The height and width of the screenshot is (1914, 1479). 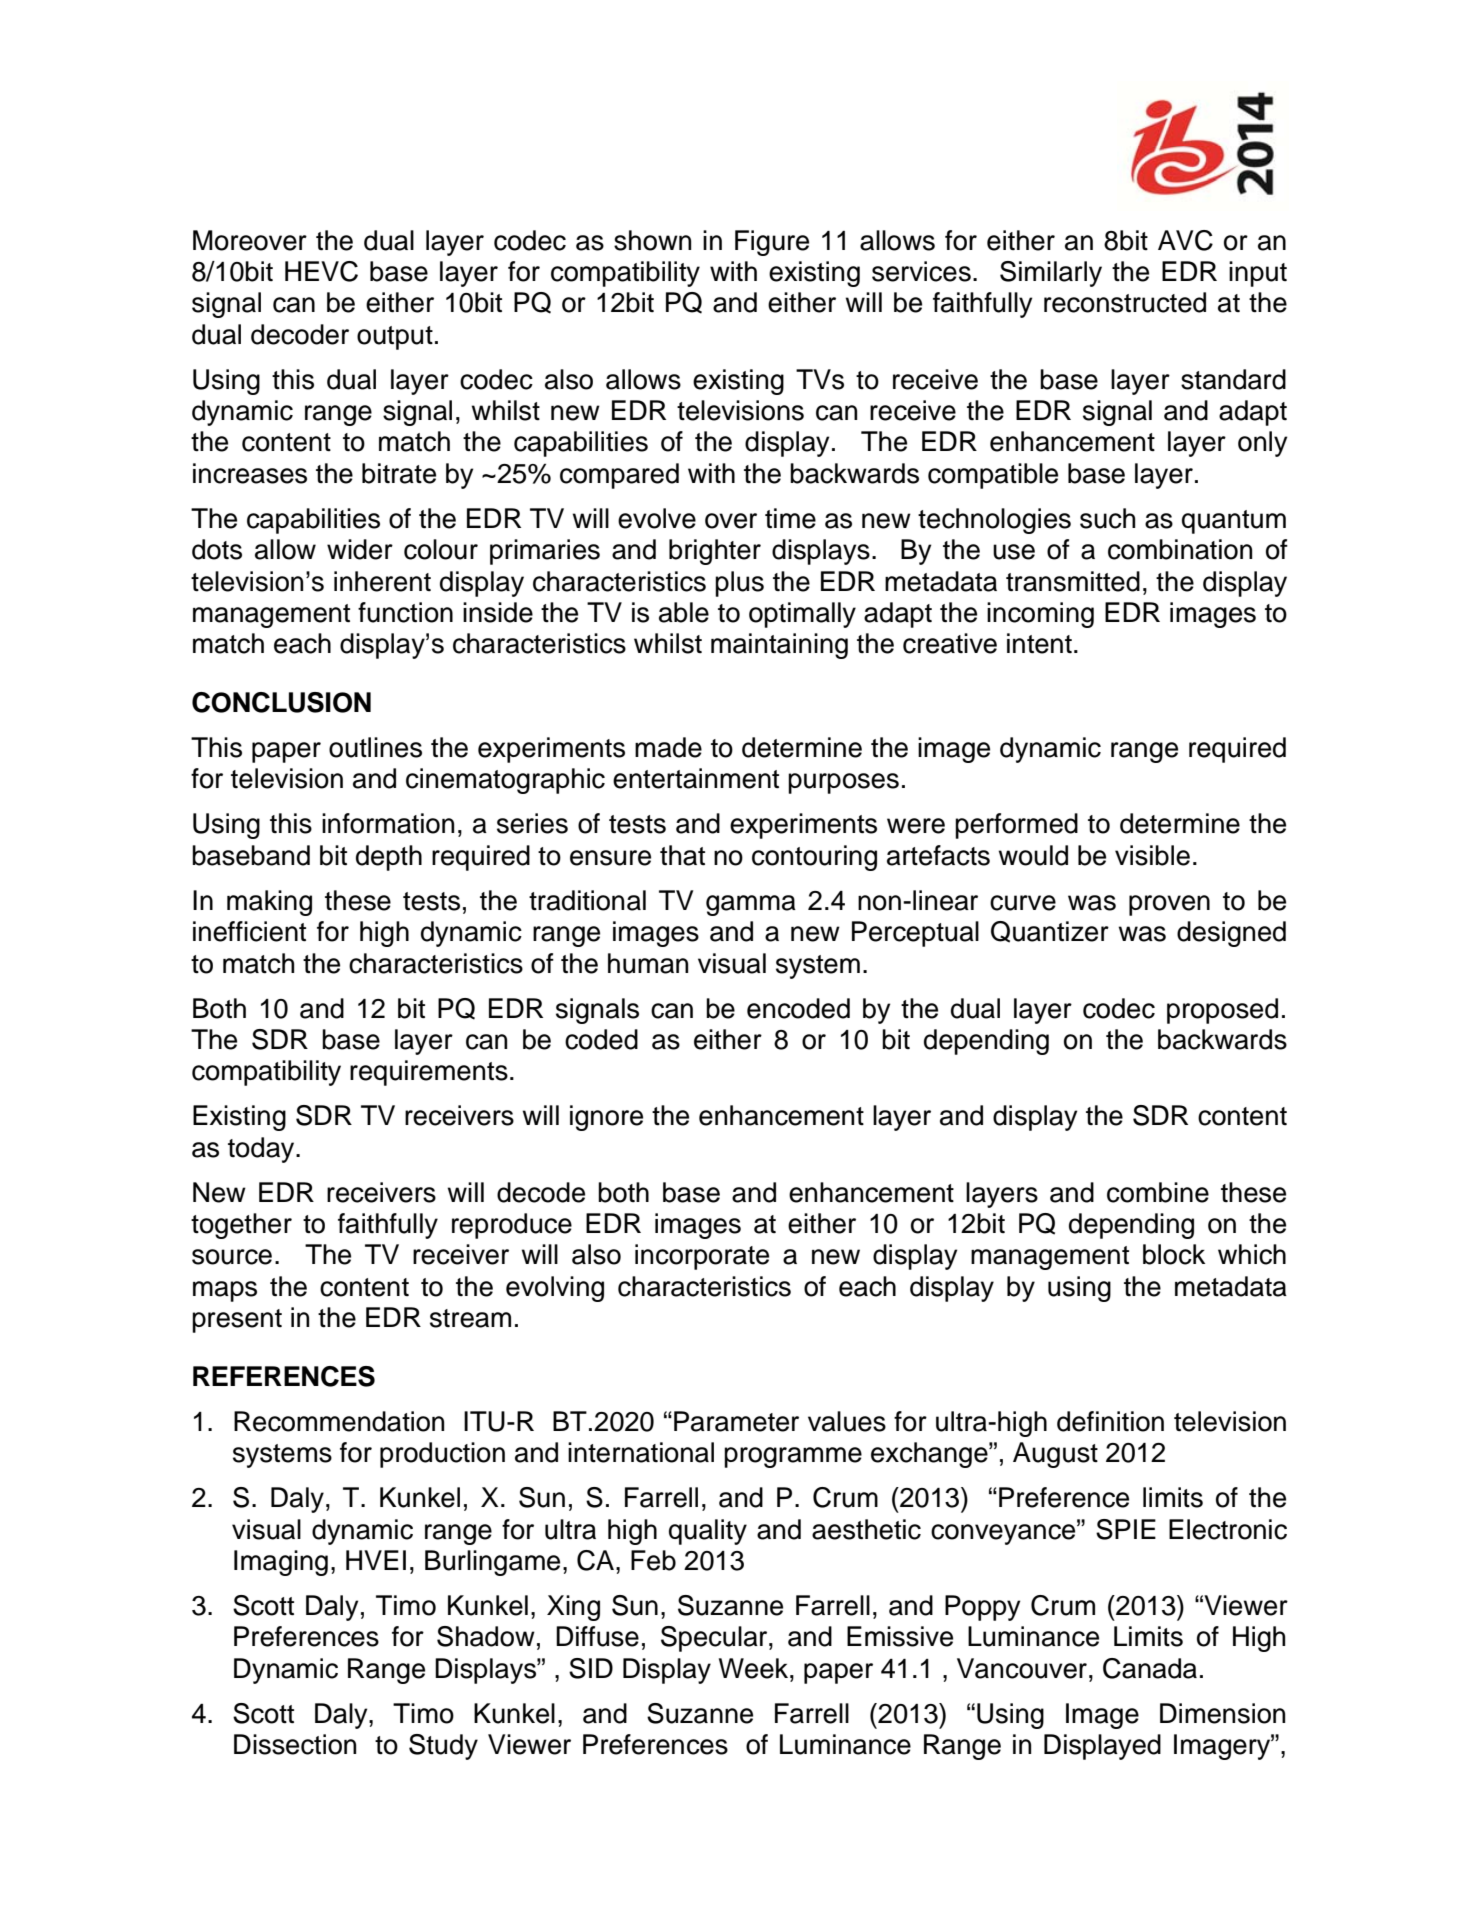 I want to click on Dissection, so click(x=295, y=1744).
